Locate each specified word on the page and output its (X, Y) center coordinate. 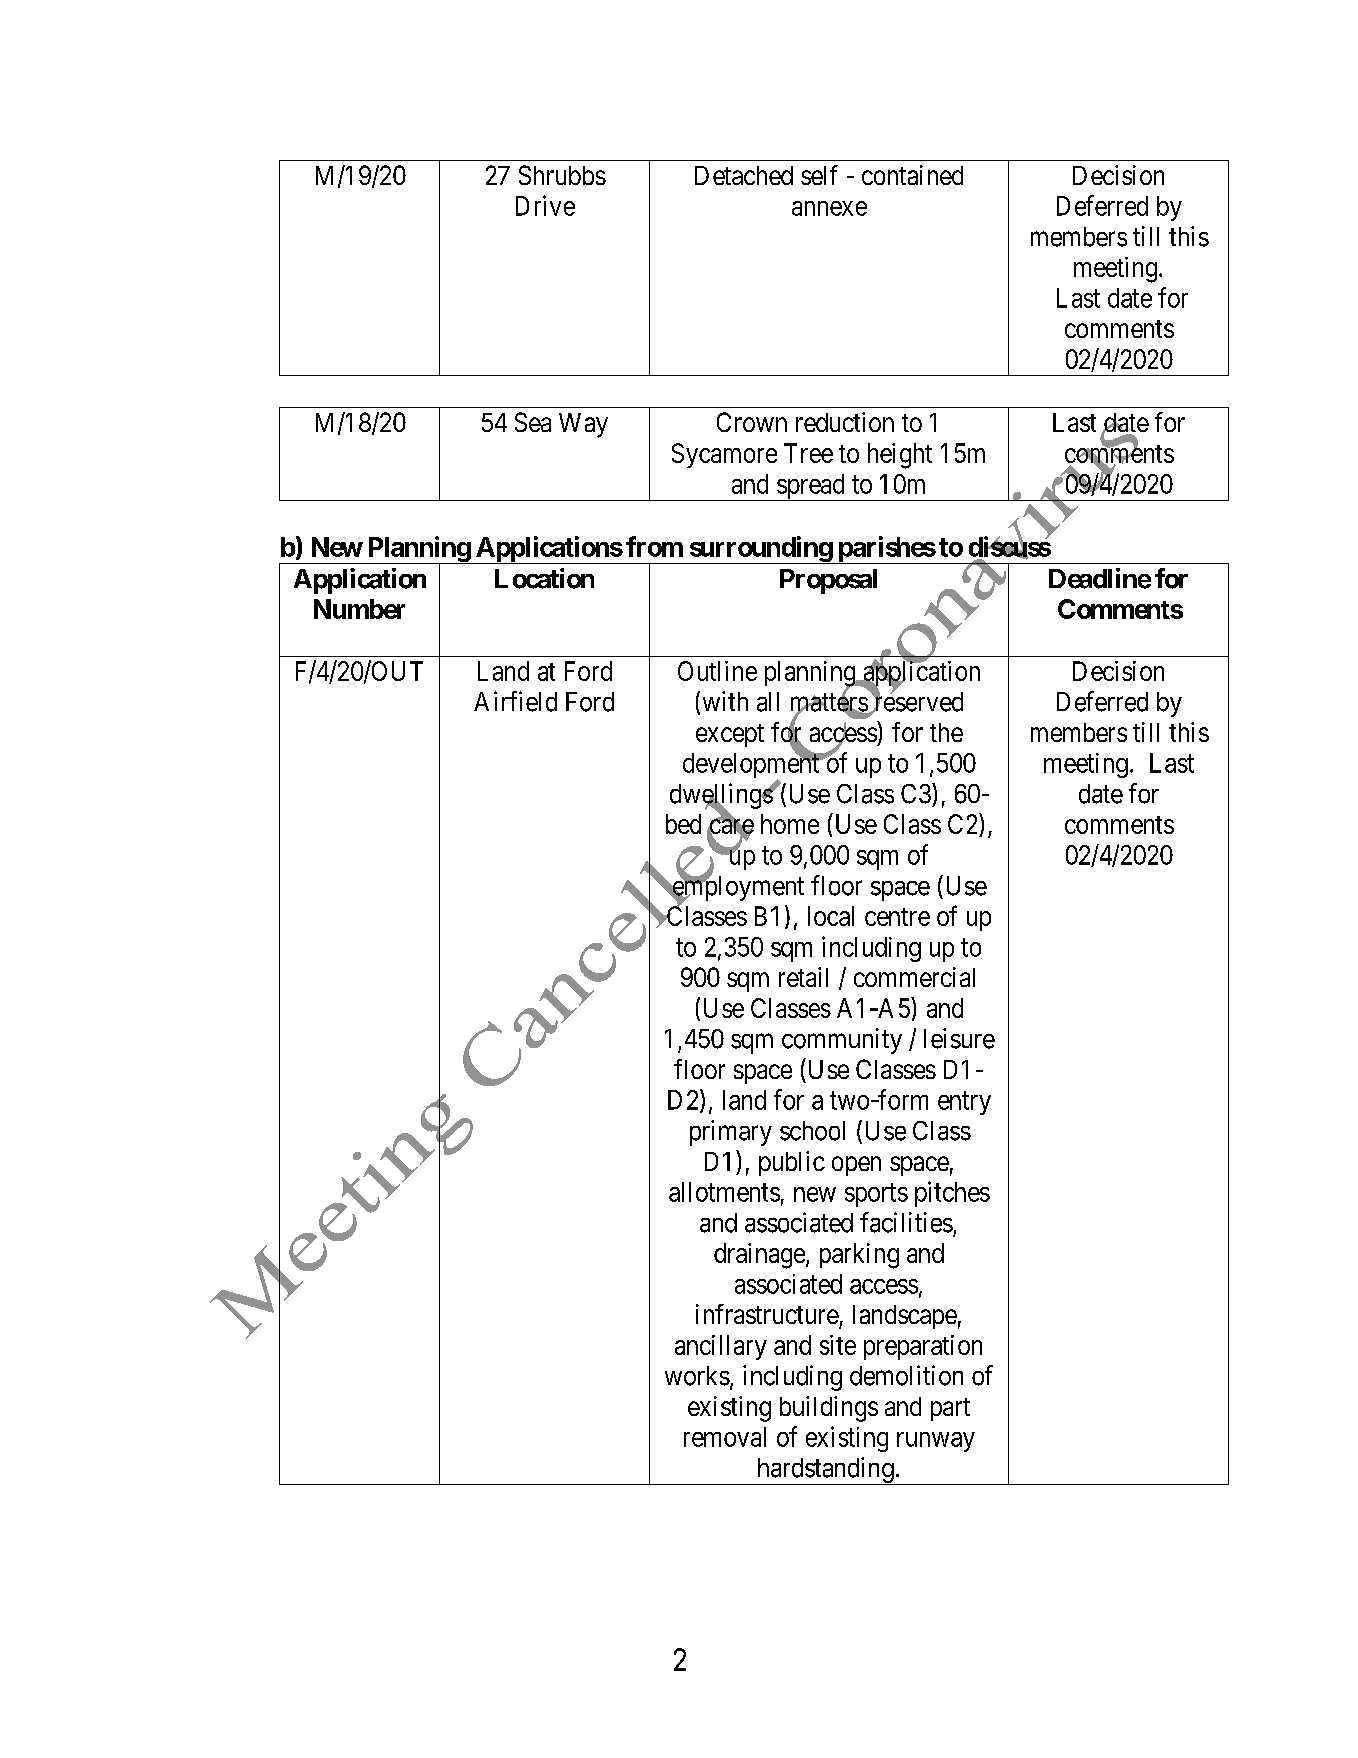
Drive (545, 205)
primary (731, 1133)
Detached (744, 175)
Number (359, 609)
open (856, 1166)
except (730, 735)
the (946, 732)
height (900, 456)
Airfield (515, 701)
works (697, 1376)
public (792, 1163)
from (654, 546)
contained (912, 175)
